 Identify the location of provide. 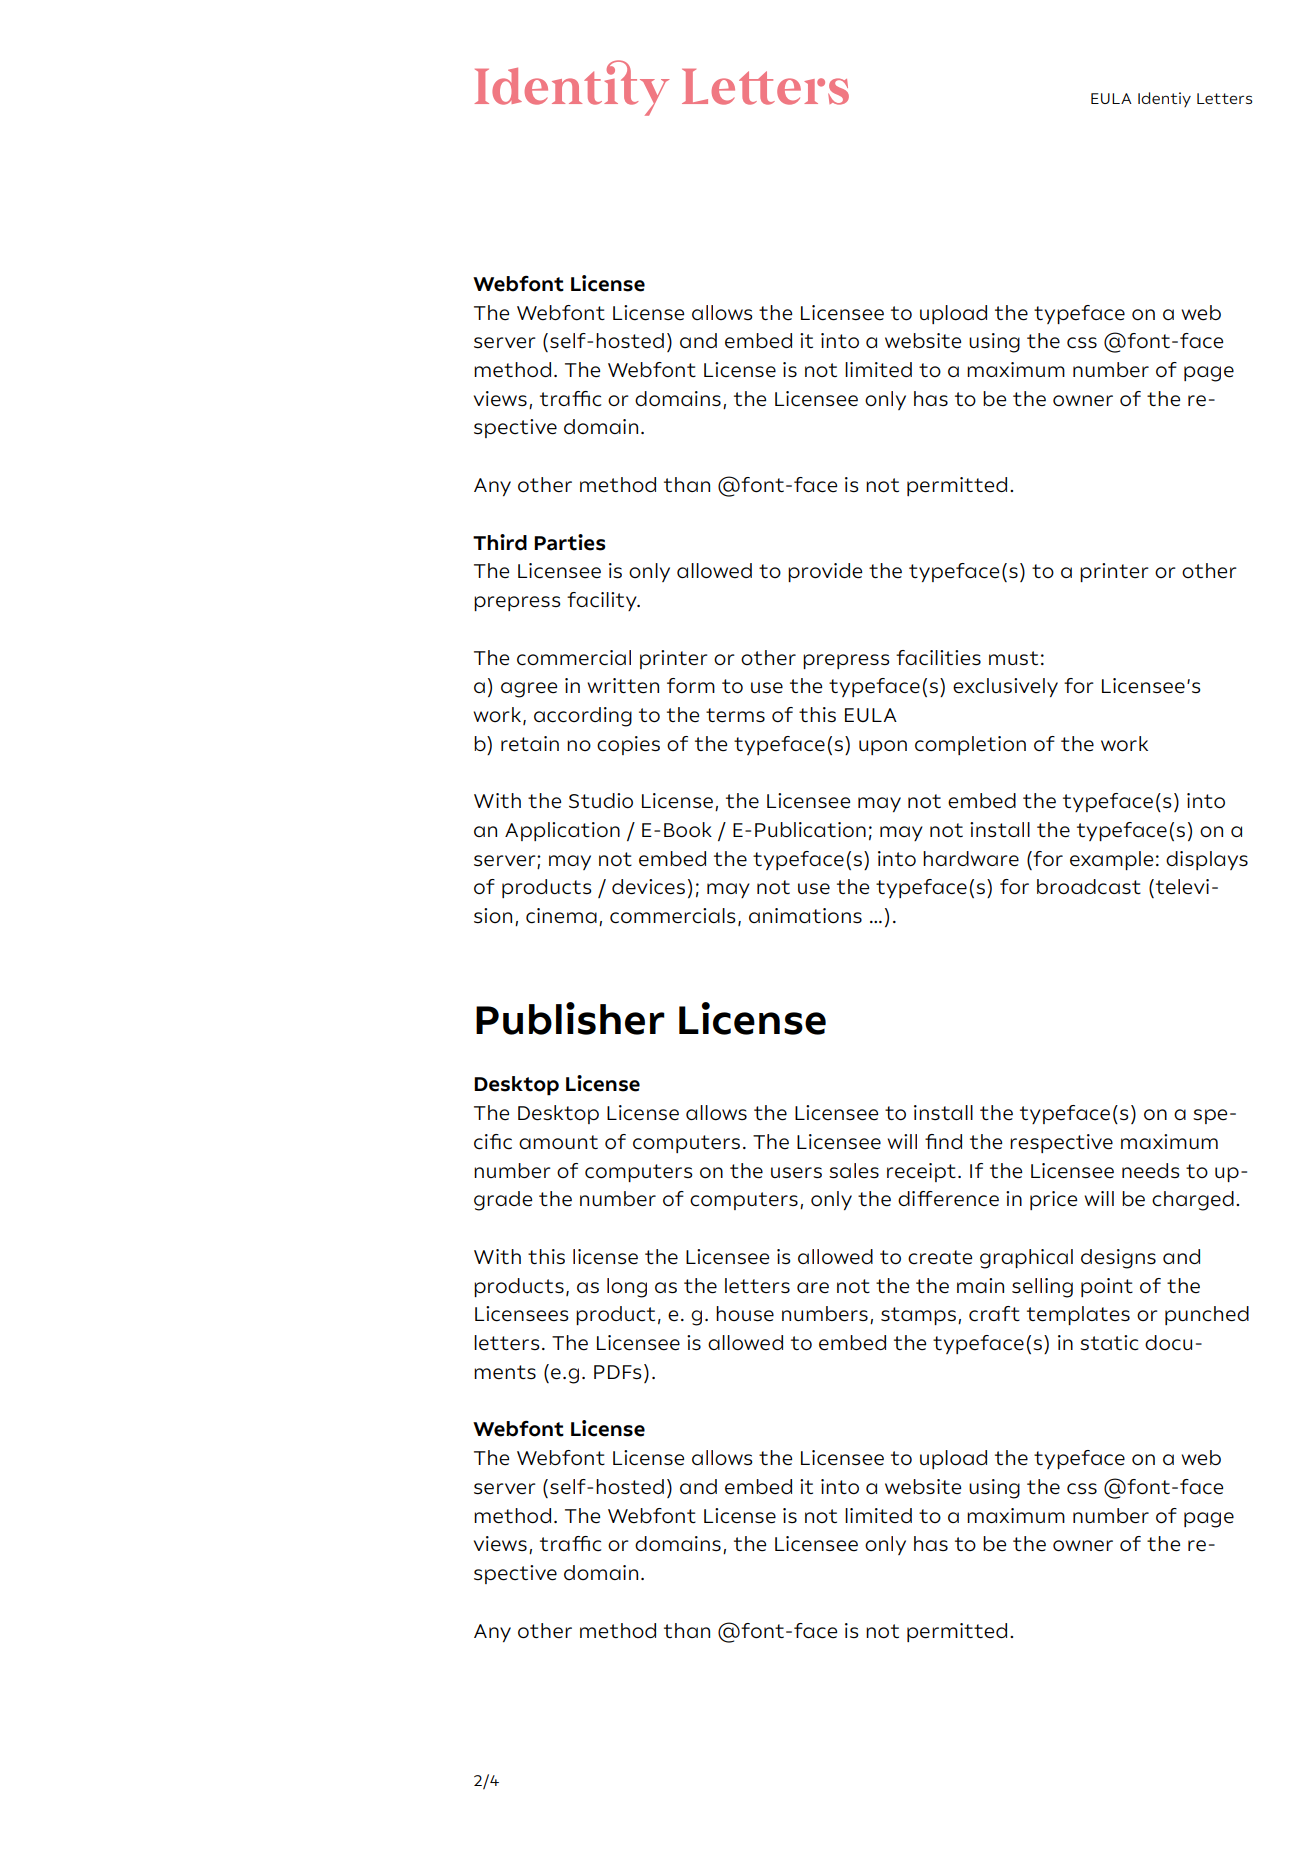
(825, 572).
